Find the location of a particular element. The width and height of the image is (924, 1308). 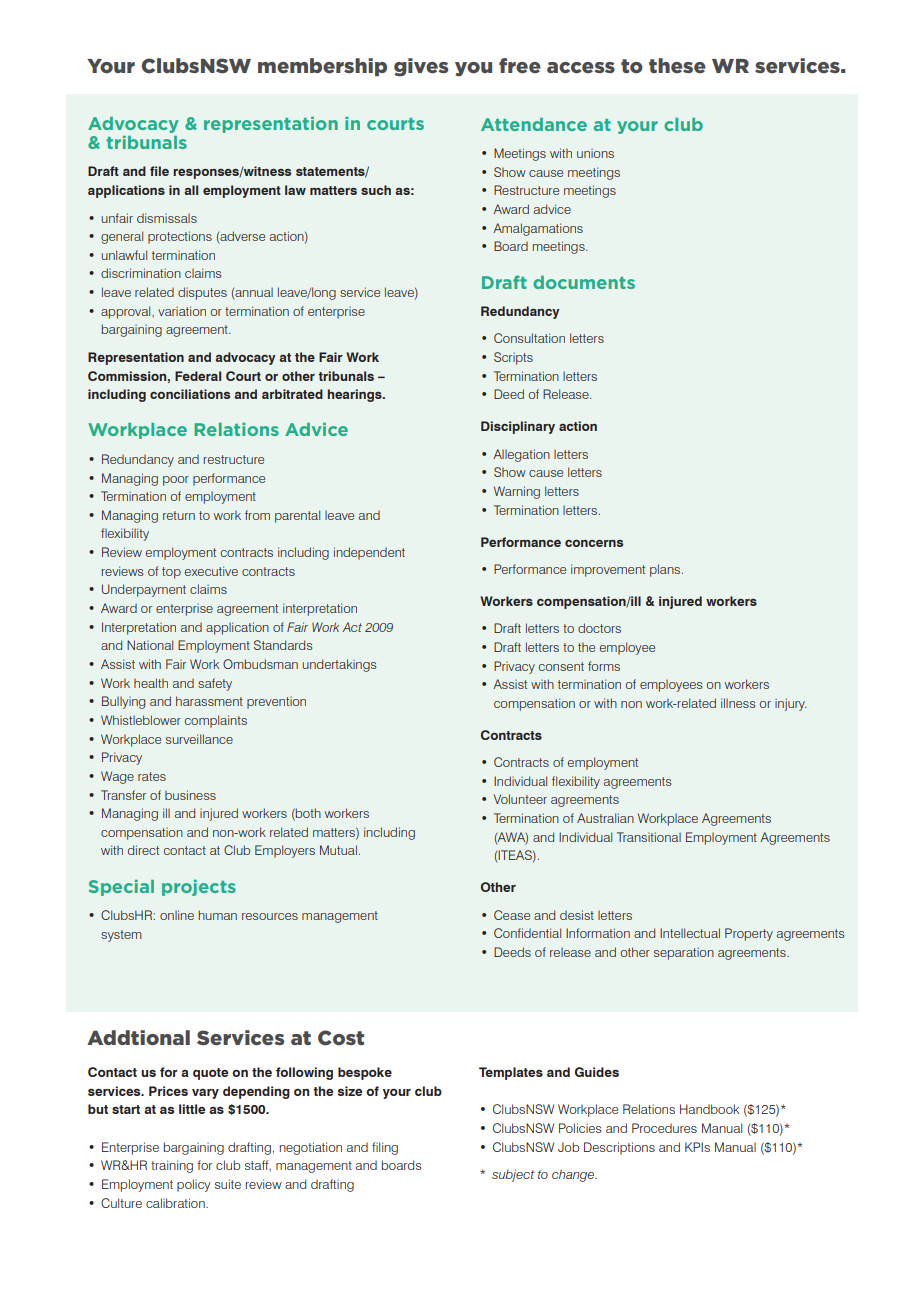

Cease is located at coordinates (512, 915).
